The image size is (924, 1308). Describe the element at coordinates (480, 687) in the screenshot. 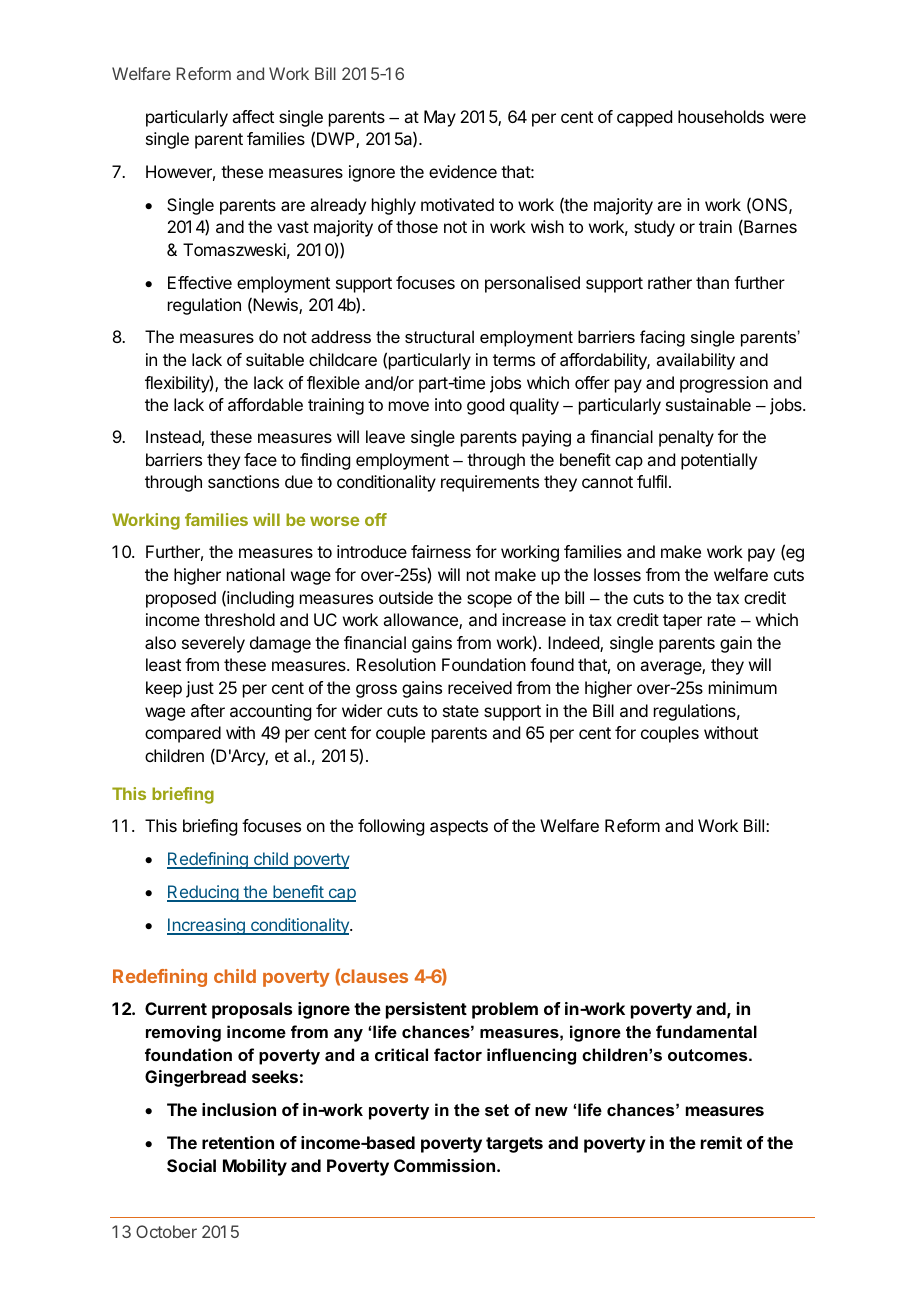

I see `received` at that location.
